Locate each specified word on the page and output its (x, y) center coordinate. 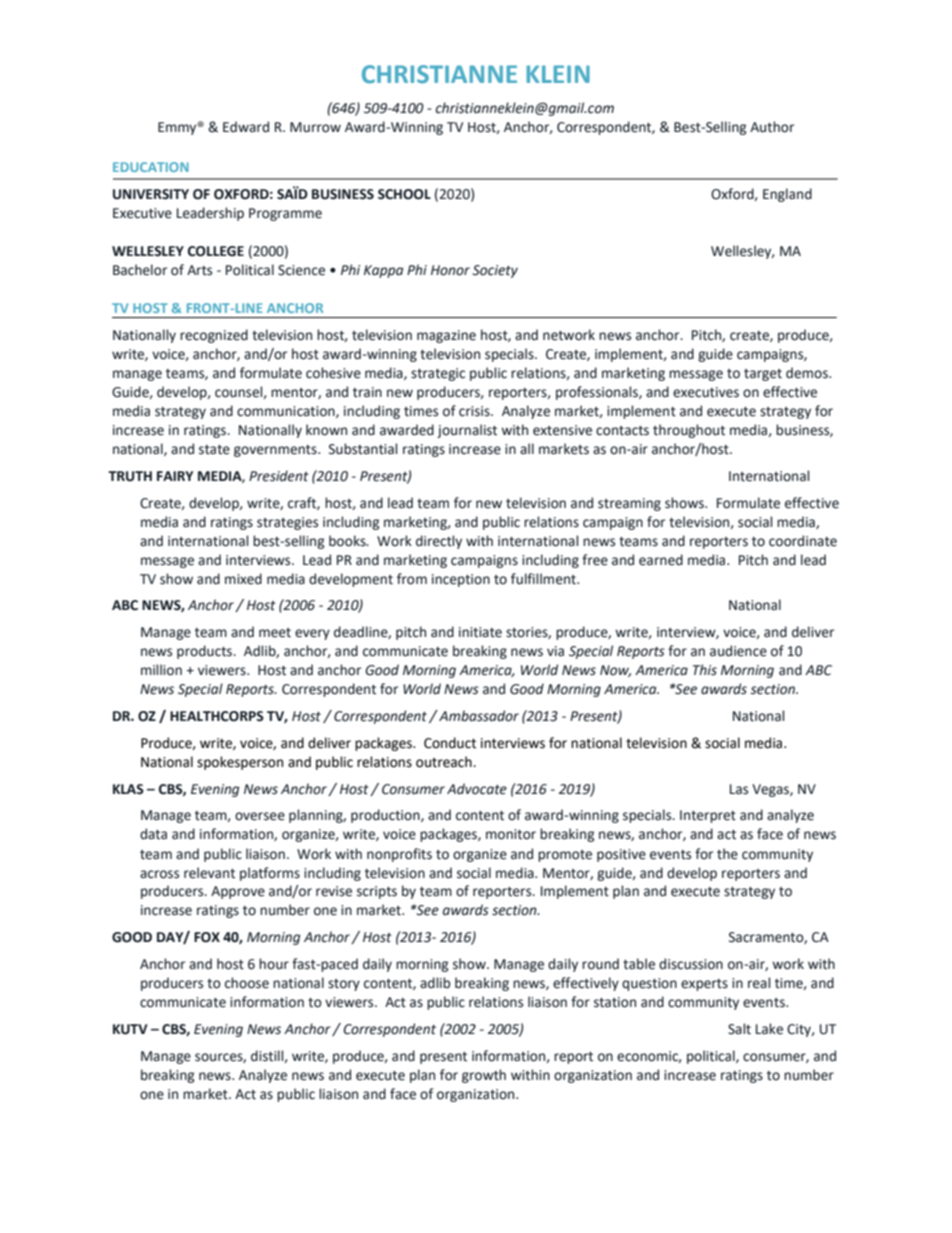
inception (461, 580)
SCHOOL (404, 194)
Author (772, 127)
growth (484, 1076)
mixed (243, 579)
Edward (246, 127)
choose (247, 983)
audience (738, 651)
